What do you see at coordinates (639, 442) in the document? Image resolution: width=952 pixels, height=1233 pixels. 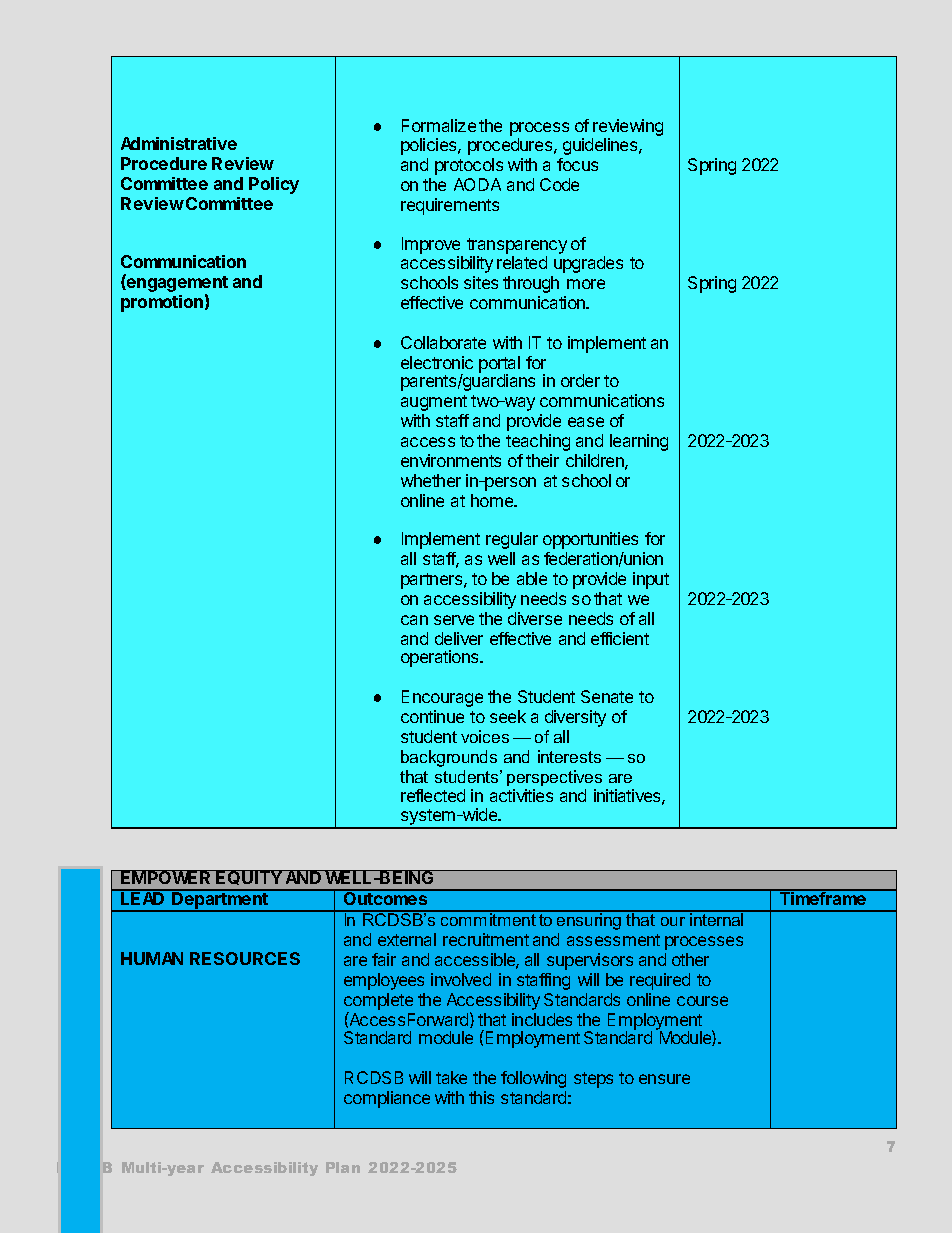 I see `learning` at bounding box center [639, 442].
